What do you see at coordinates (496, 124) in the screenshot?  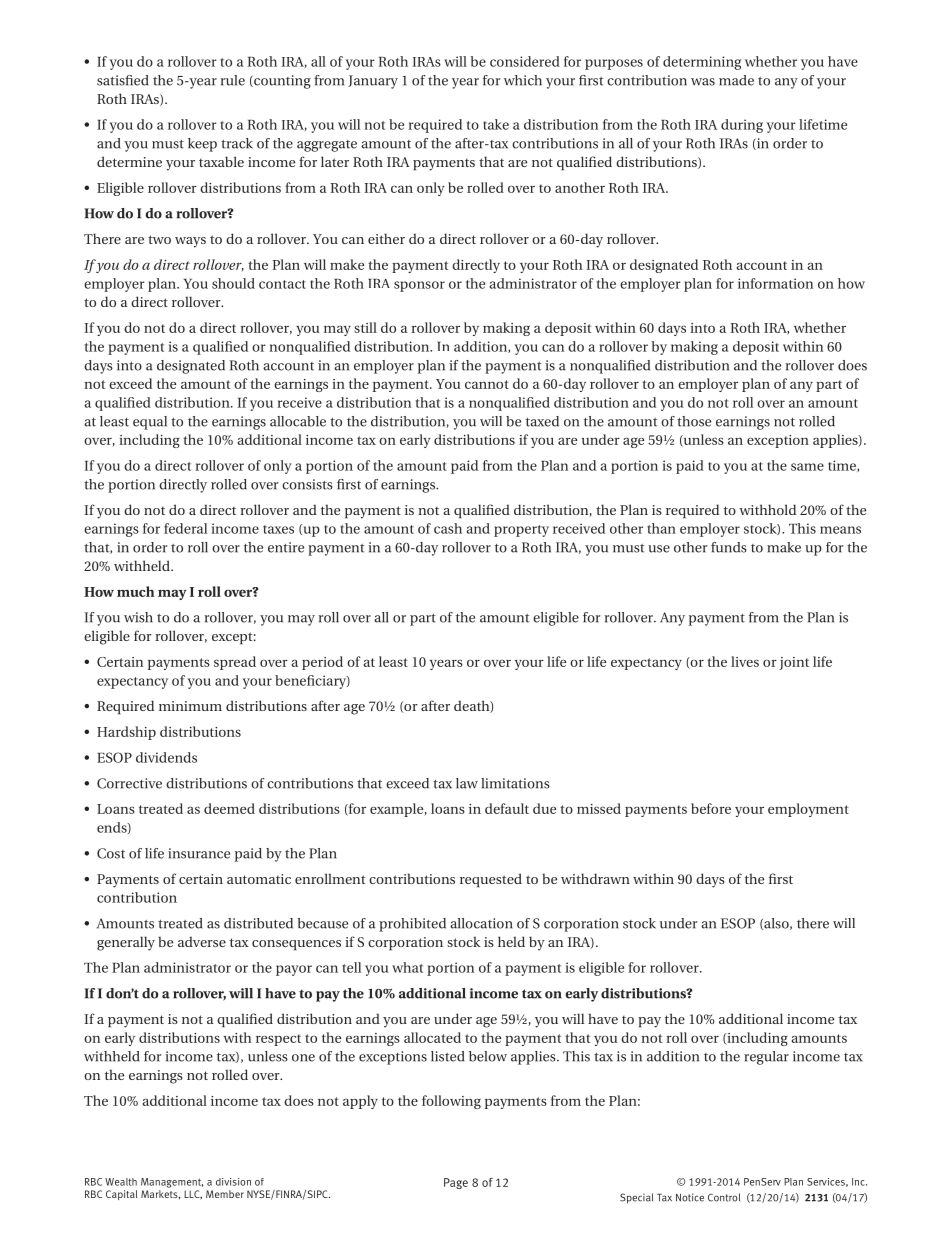 I see `take` at bounding box center [496, 124].
